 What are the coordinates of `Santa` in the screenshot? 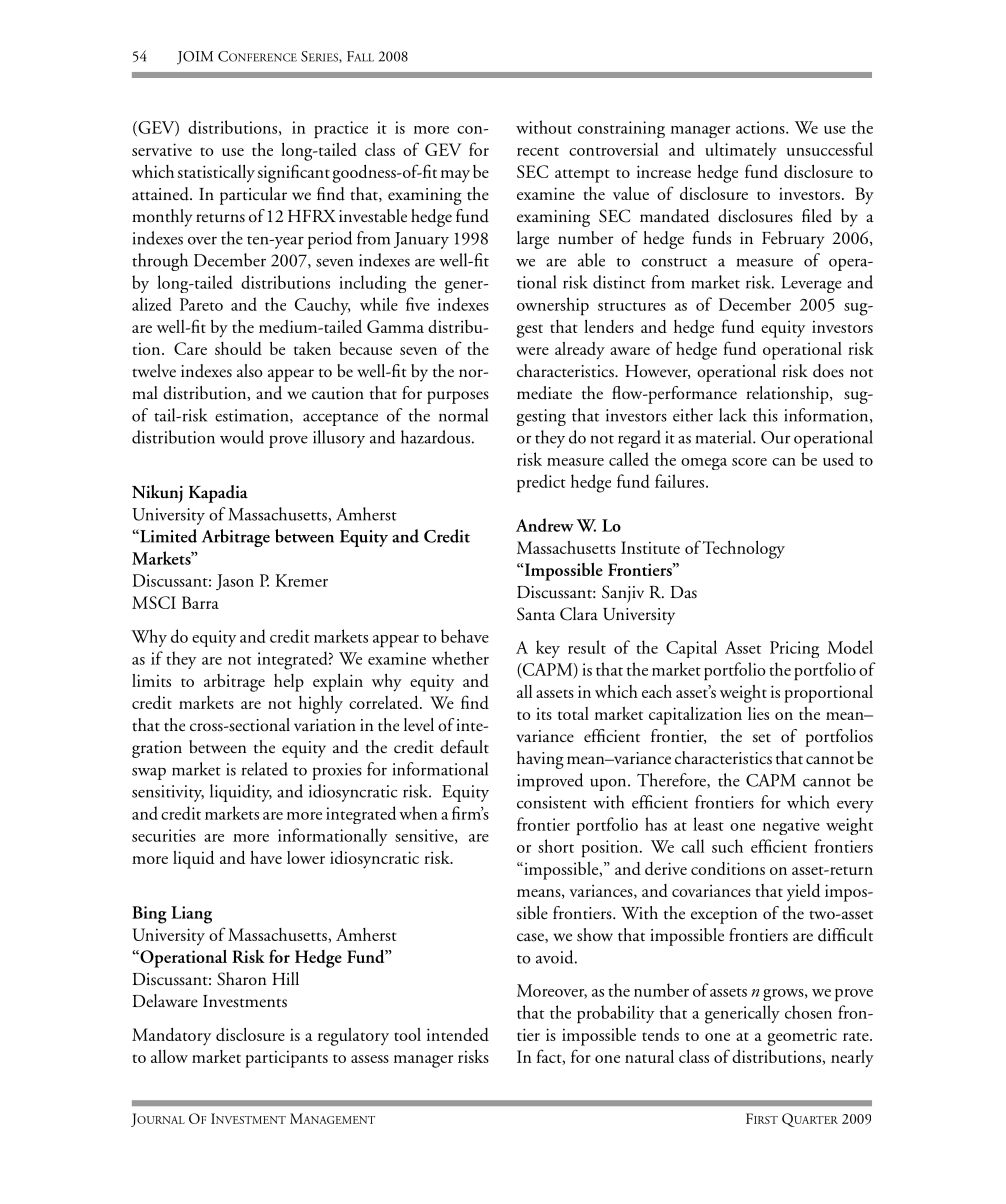 It's located at (536, 614).
